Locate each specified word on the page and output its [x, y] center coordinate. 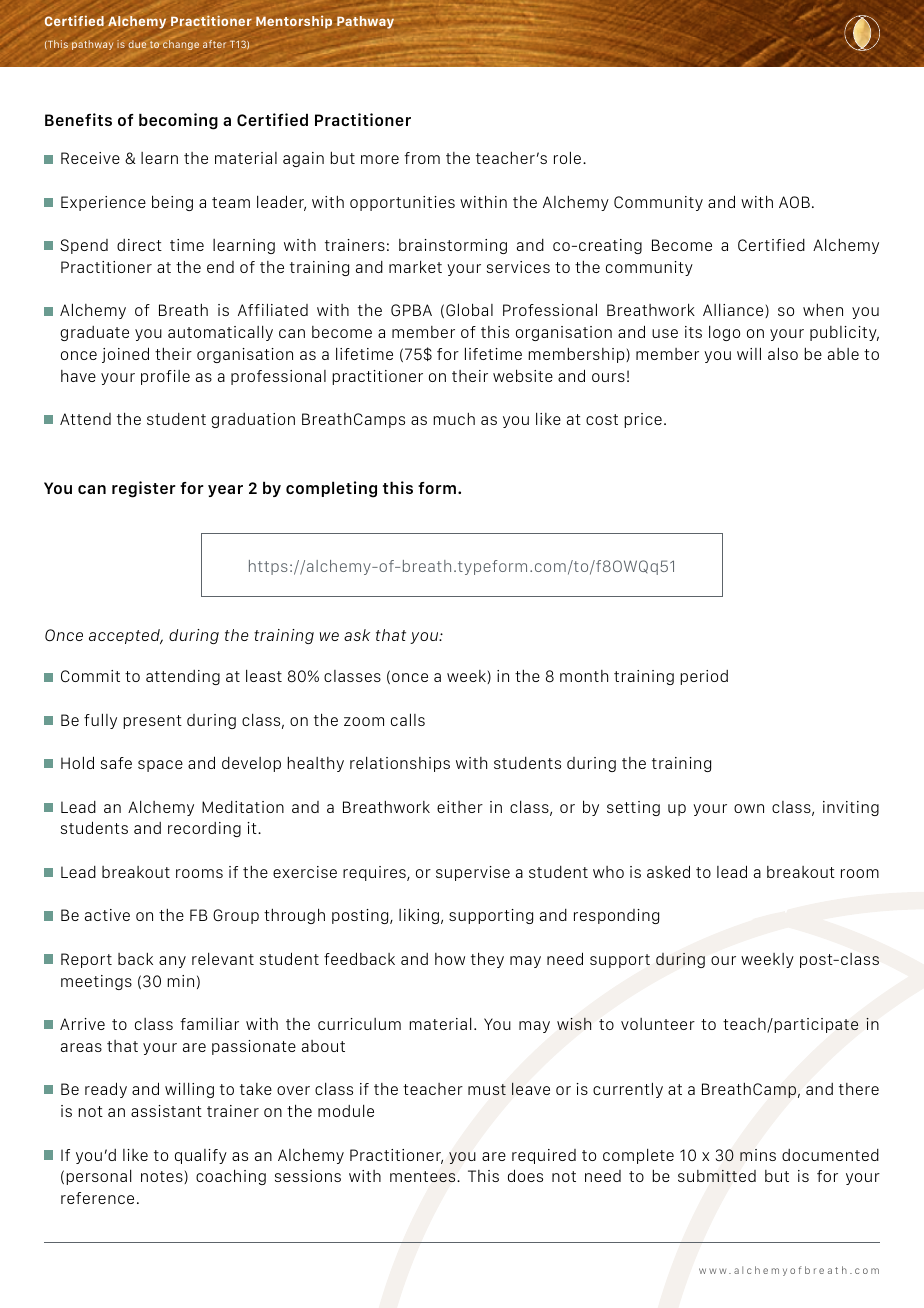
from [422, 158]
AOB [794, 202]
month [584, 676]
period [704, 677]
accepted [125, 636]
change [181, 45]
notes [163, 1177]
